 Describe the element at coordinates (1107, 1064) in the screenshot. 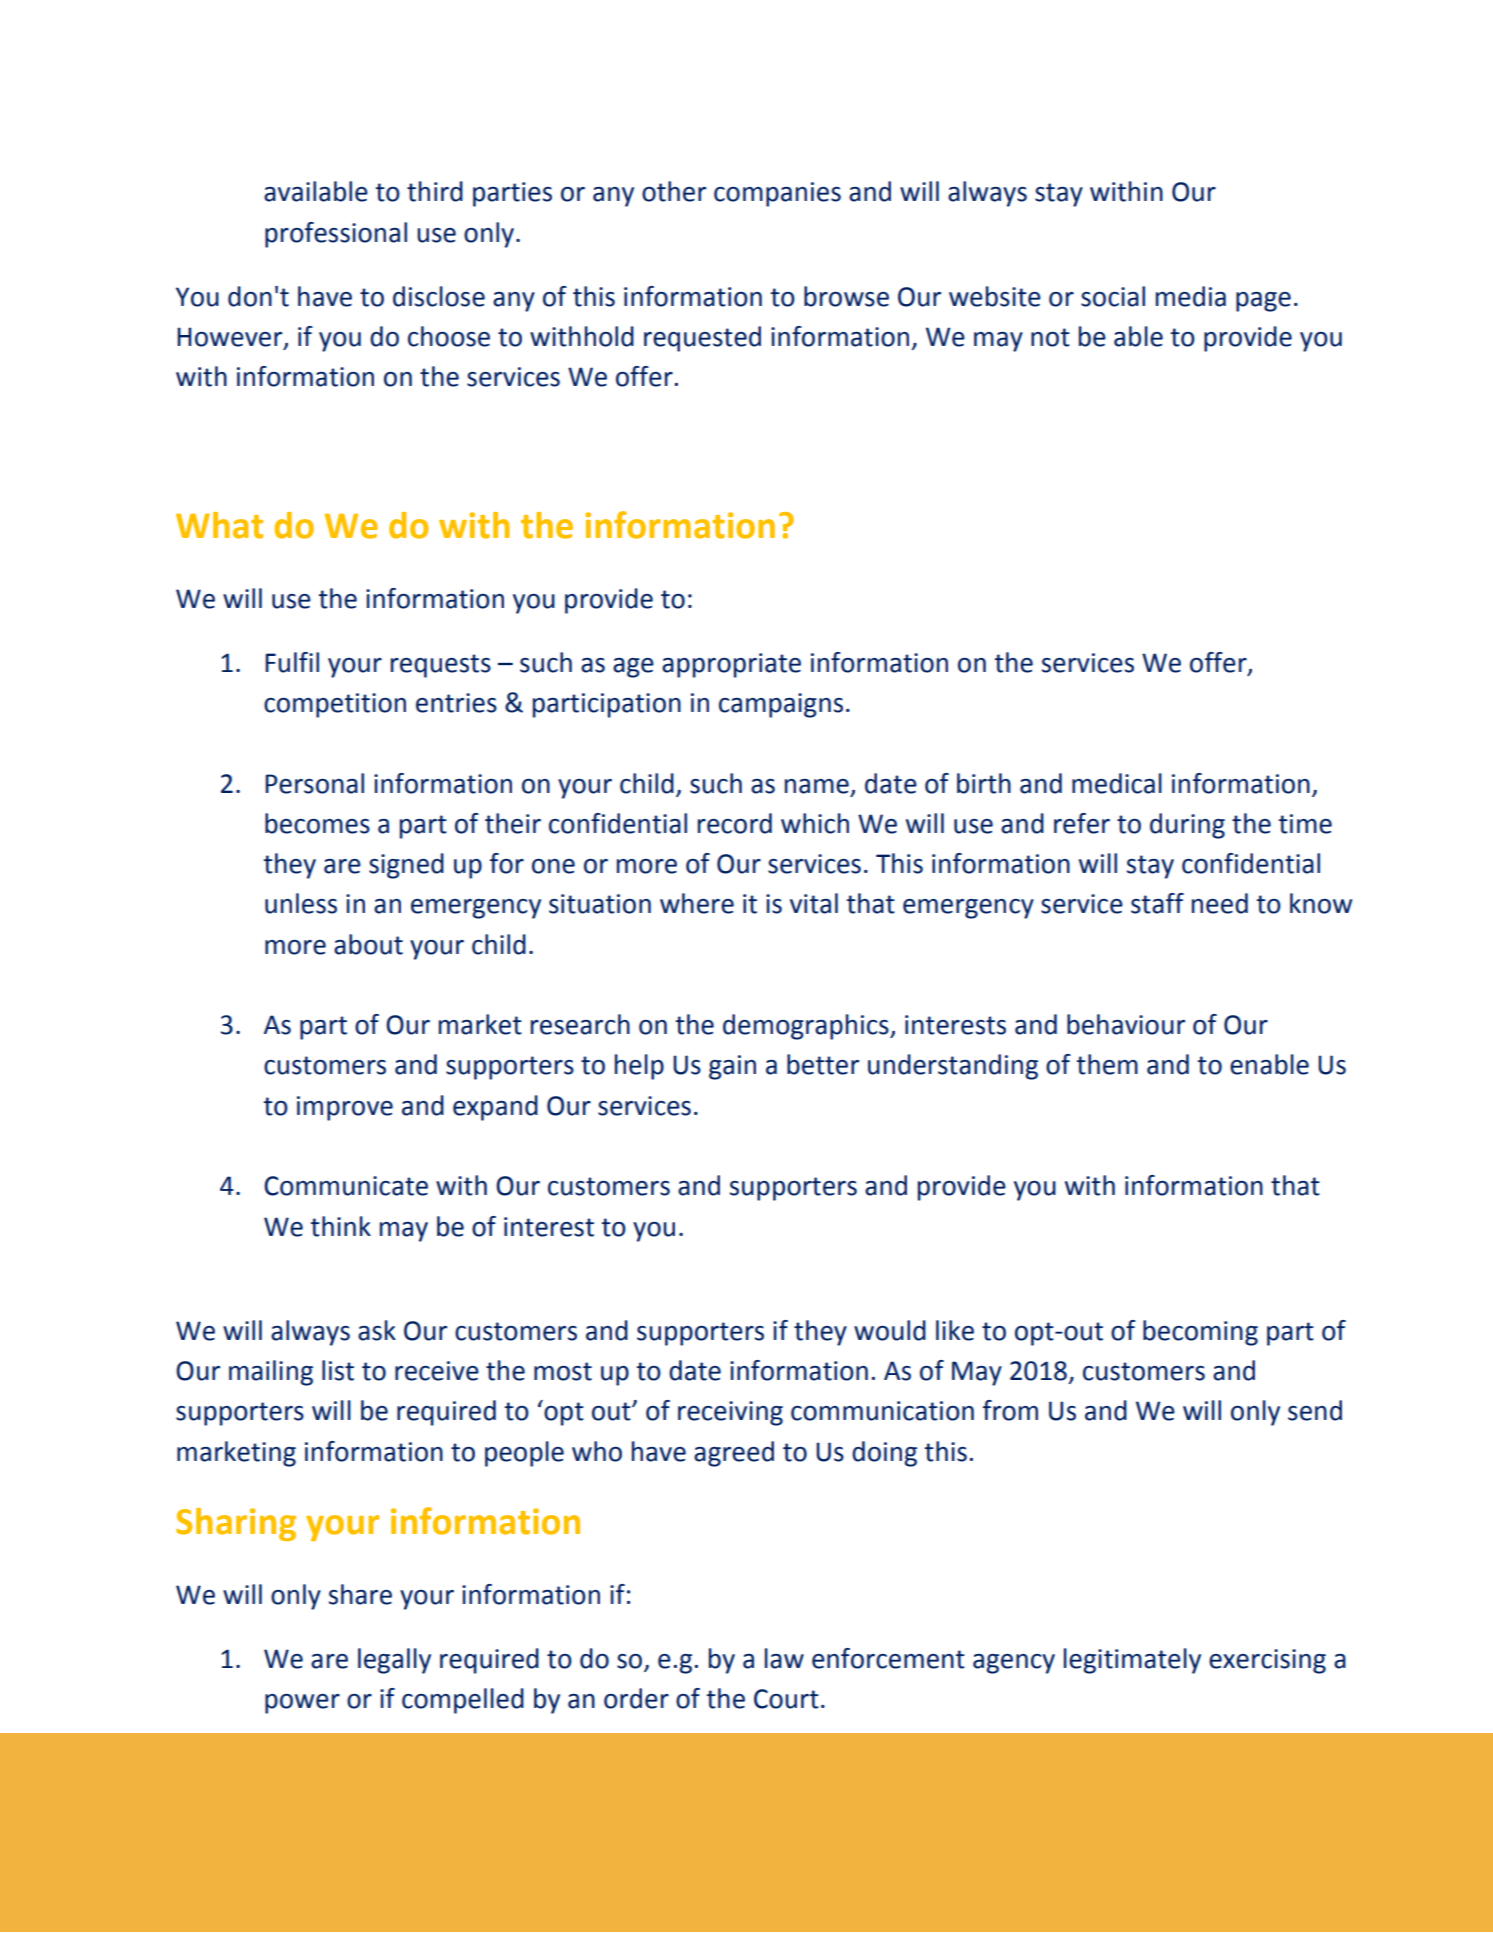

I see `them` at that location.
